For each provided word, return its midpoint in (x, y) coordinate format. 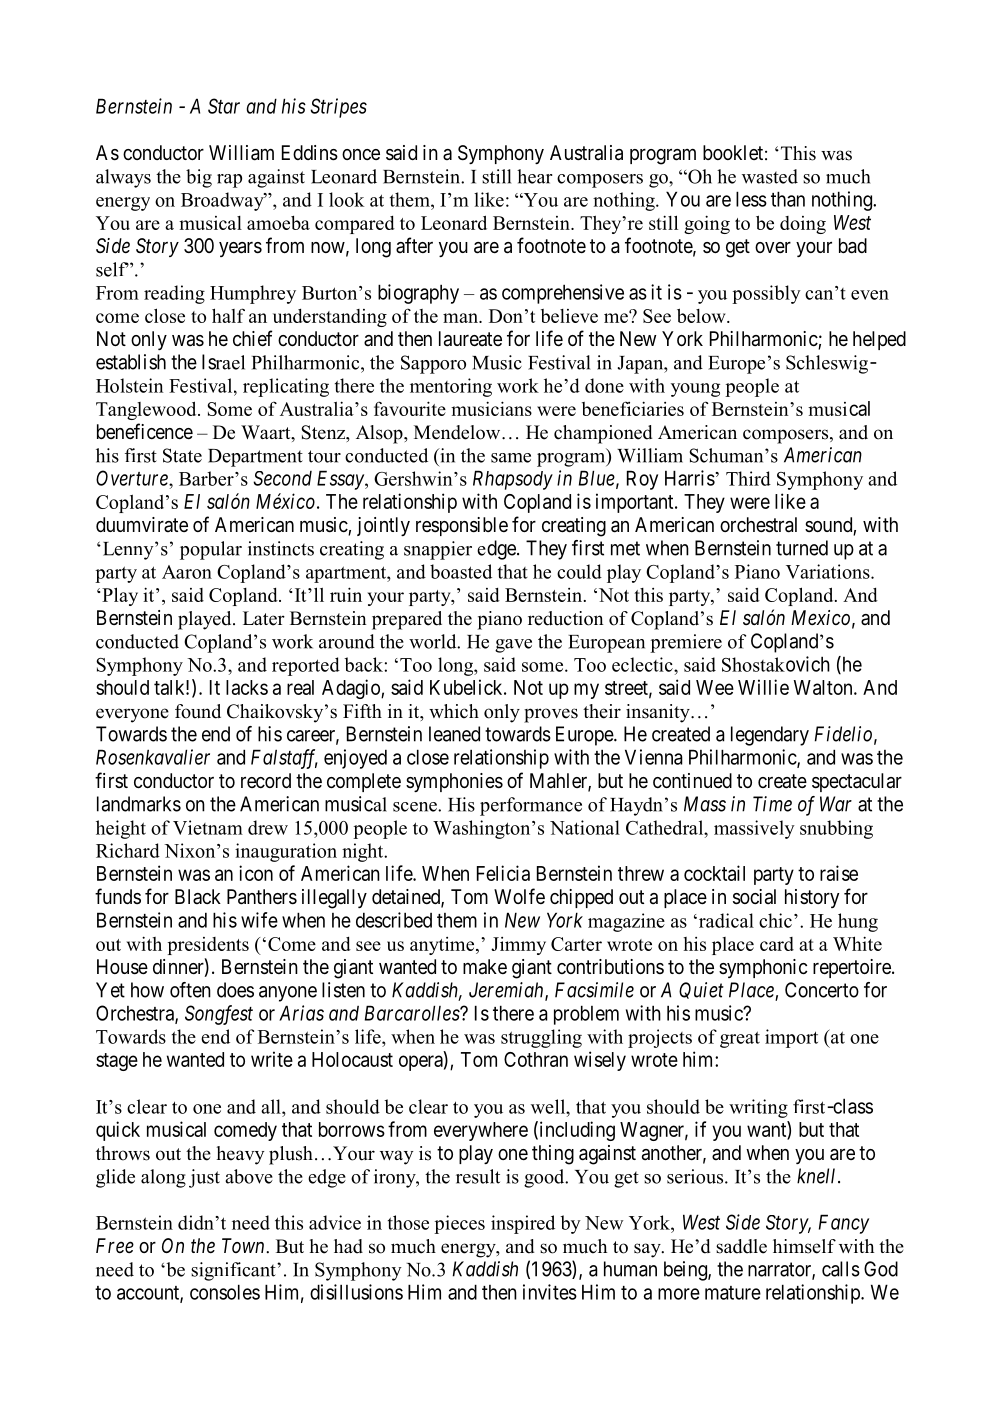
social (754, 897)
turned (802, 548)
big (199, 178)
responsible (462, 526)
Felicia (503, 873)
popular (211, 550)
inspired (523, 1224)
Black (198, 896)
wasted (770, 176)
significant (234, 1271)
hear (534, 176)
